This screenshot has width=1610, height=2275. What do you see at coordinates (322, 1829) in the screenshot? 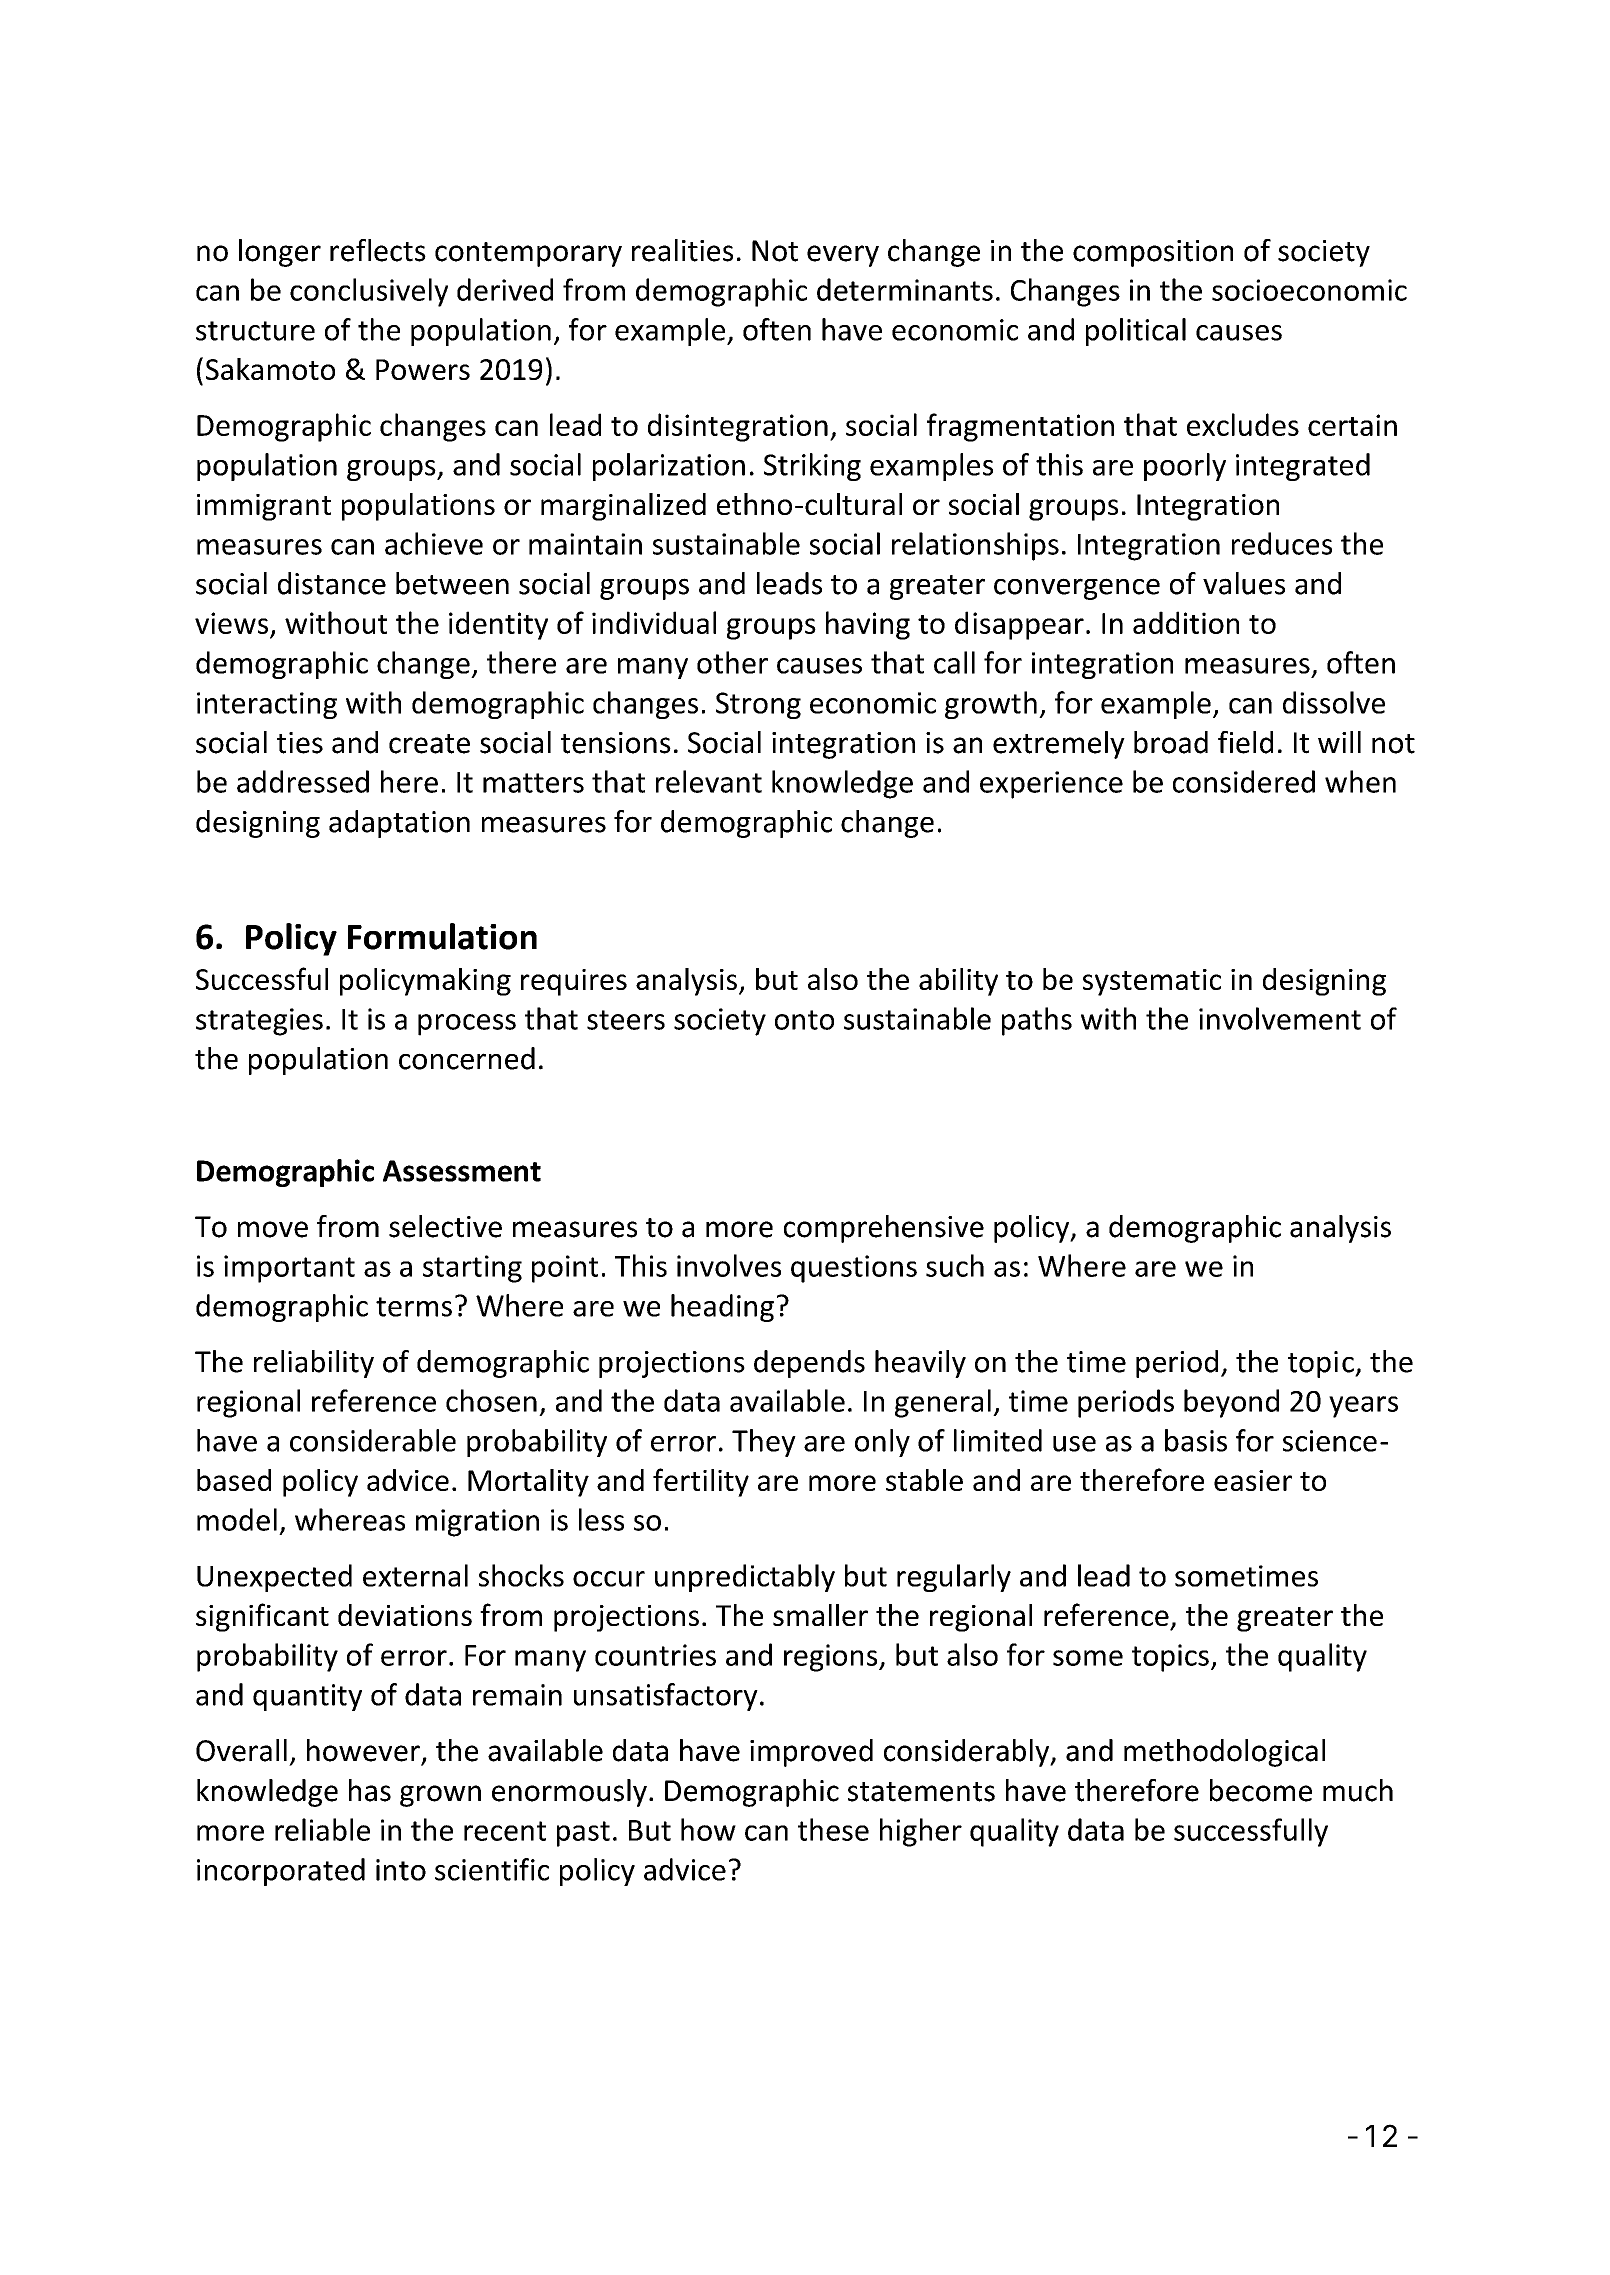
I see `reliable` at bounding box center [322, 1829].
